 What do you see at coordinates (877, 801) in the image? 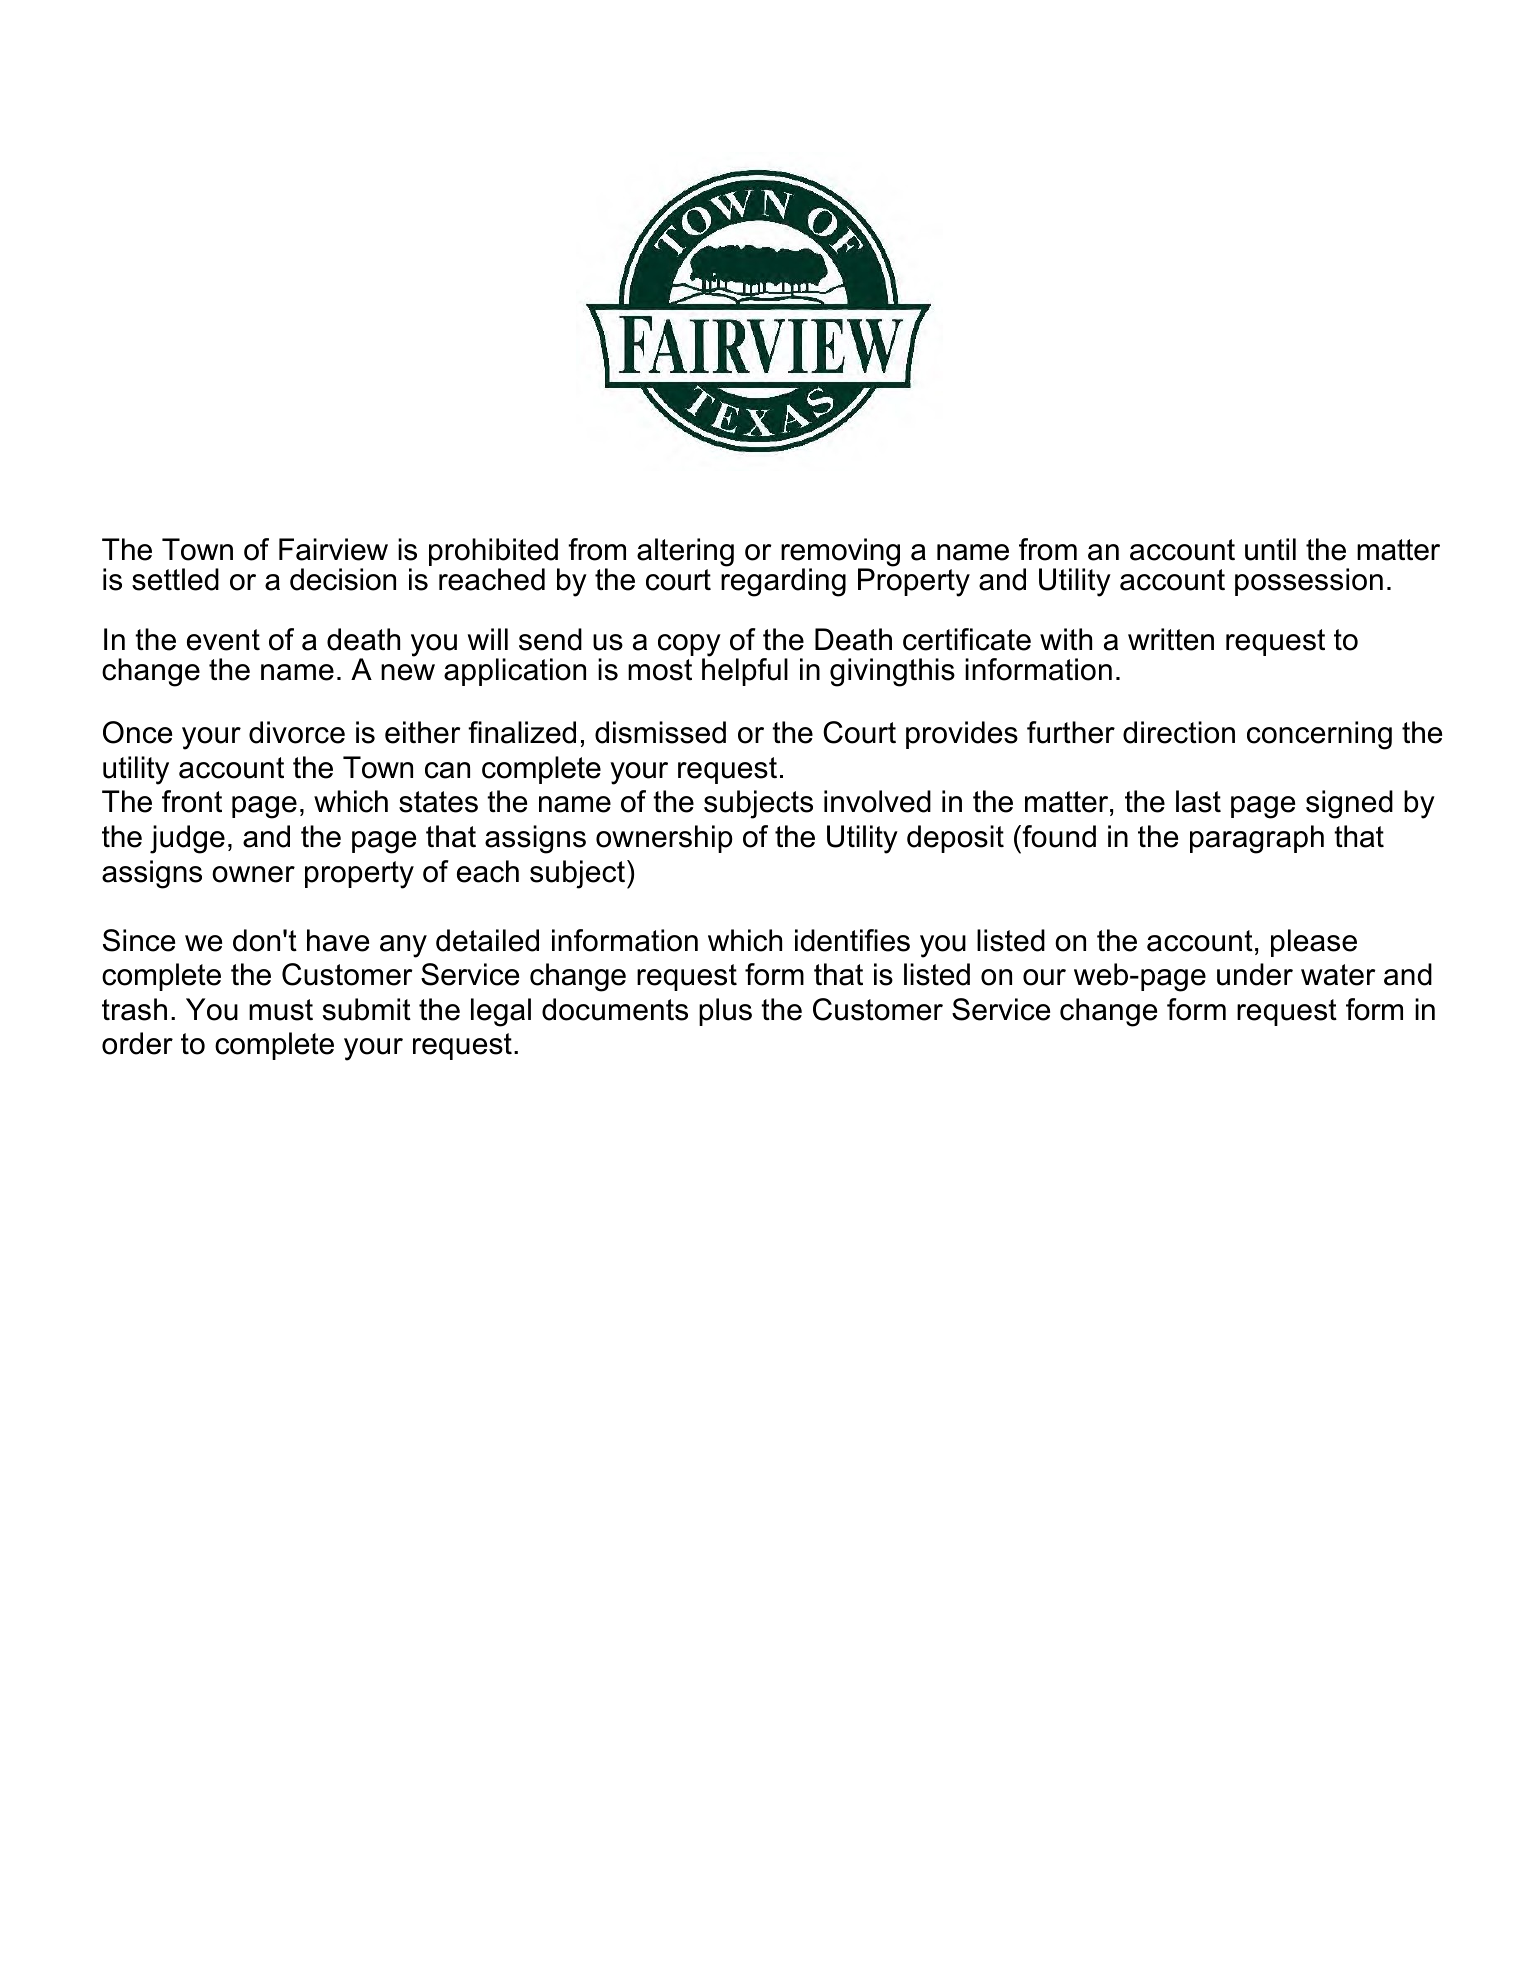
I see `involved` at bounding box center [877, 801].
